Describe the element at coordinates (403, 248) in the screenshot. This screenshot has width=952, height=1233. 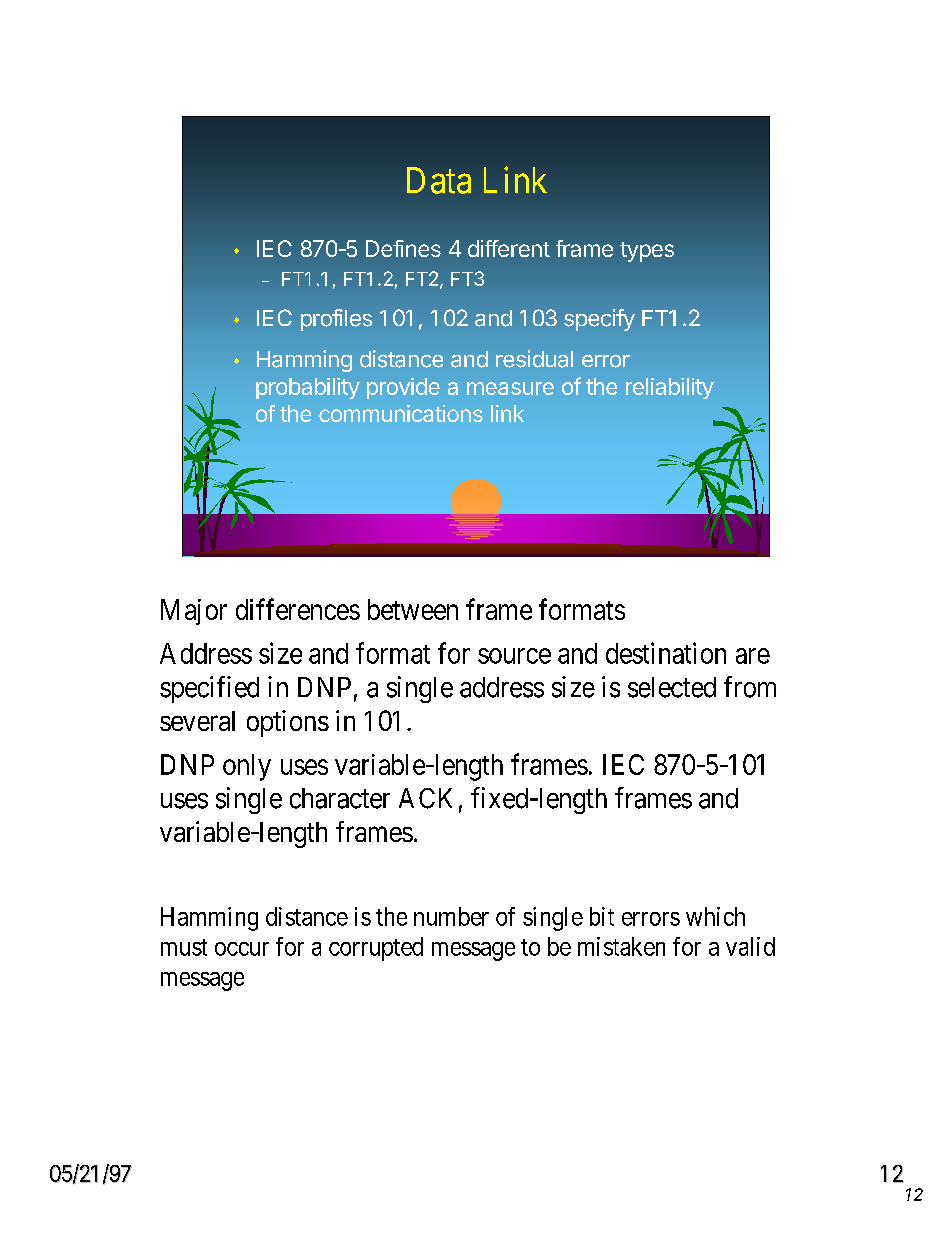
I see `Defines` at that location.
